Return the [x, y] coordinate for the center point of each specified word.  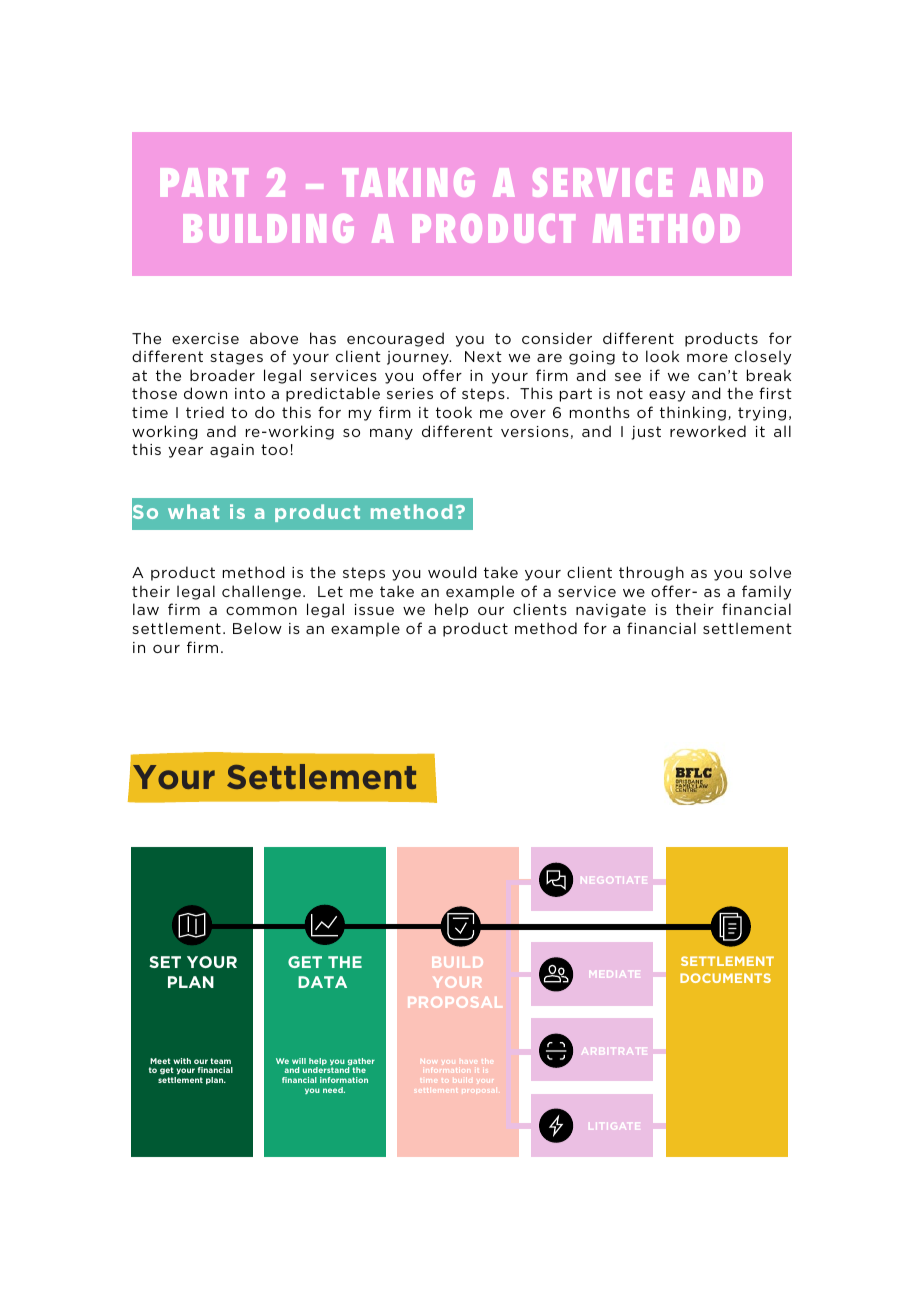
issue [374, 609]
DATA [322, 982]
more [707, 358]
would [452, 572]
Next [483, 356]
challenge [261, 592]
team [220, 1061]
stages [236, 358]
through [651, 573]
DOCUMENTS [725, 978]
